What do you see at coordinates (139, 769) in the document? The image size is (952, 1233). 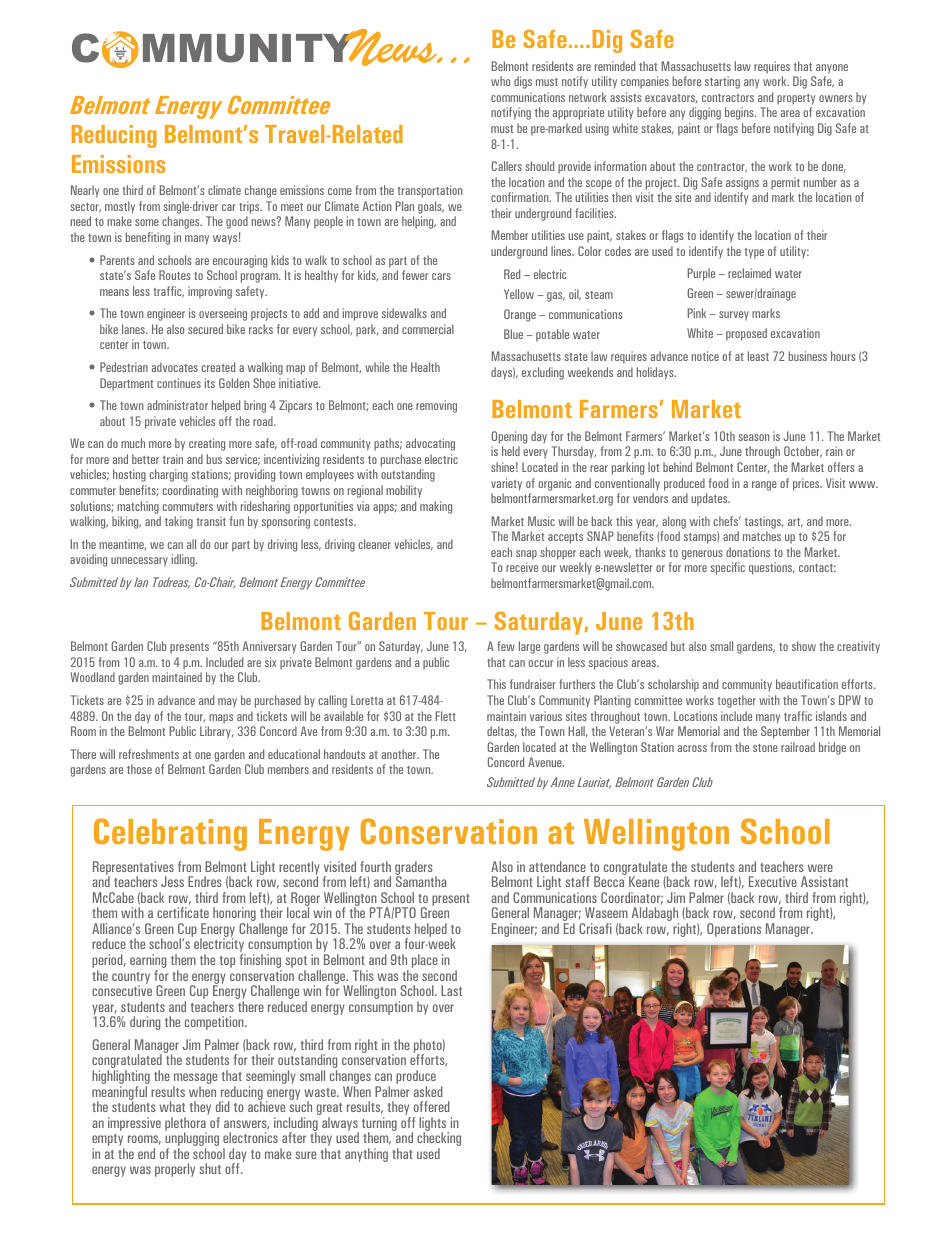 I see `those` at bounding box center [139, 769].
